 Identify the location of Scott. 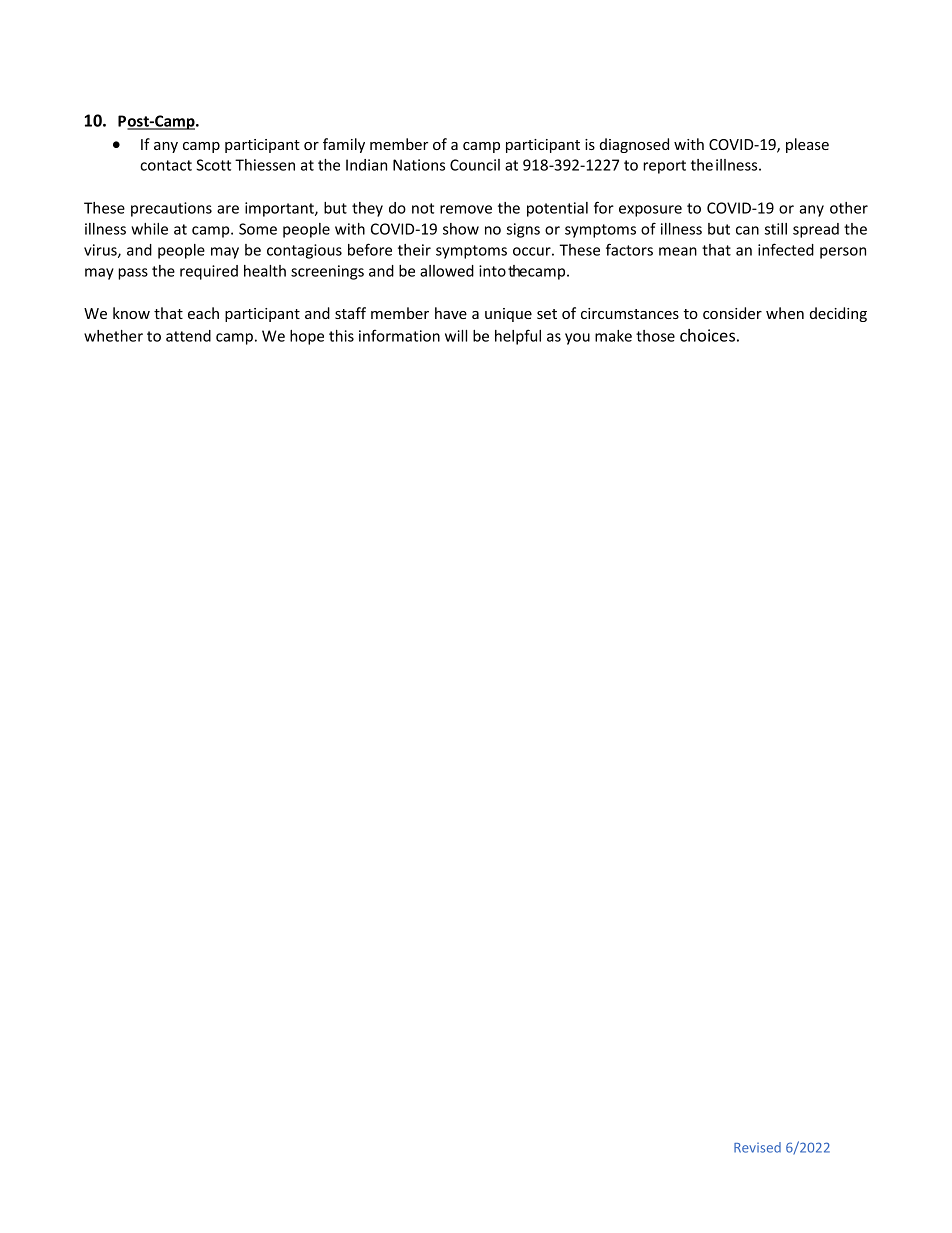
(213, 165).
